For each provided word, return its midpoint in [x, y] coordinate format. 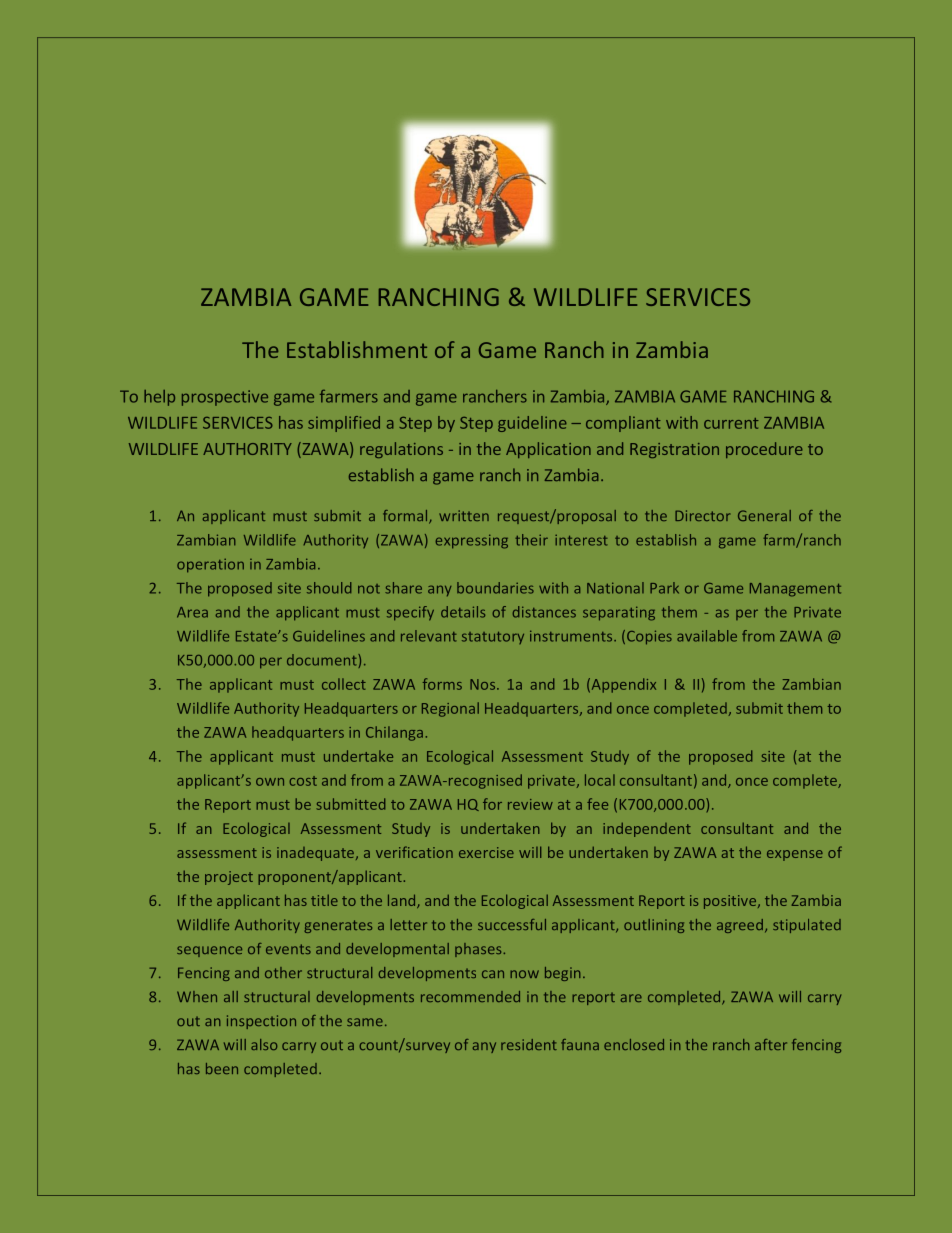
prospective [225, 398]
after [771, 1044]
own [270, 782]
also [264, 1044]
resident [529, 1044]
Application [548, 450]
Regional [450, 709]
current [731, 423]
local [600, 780]
